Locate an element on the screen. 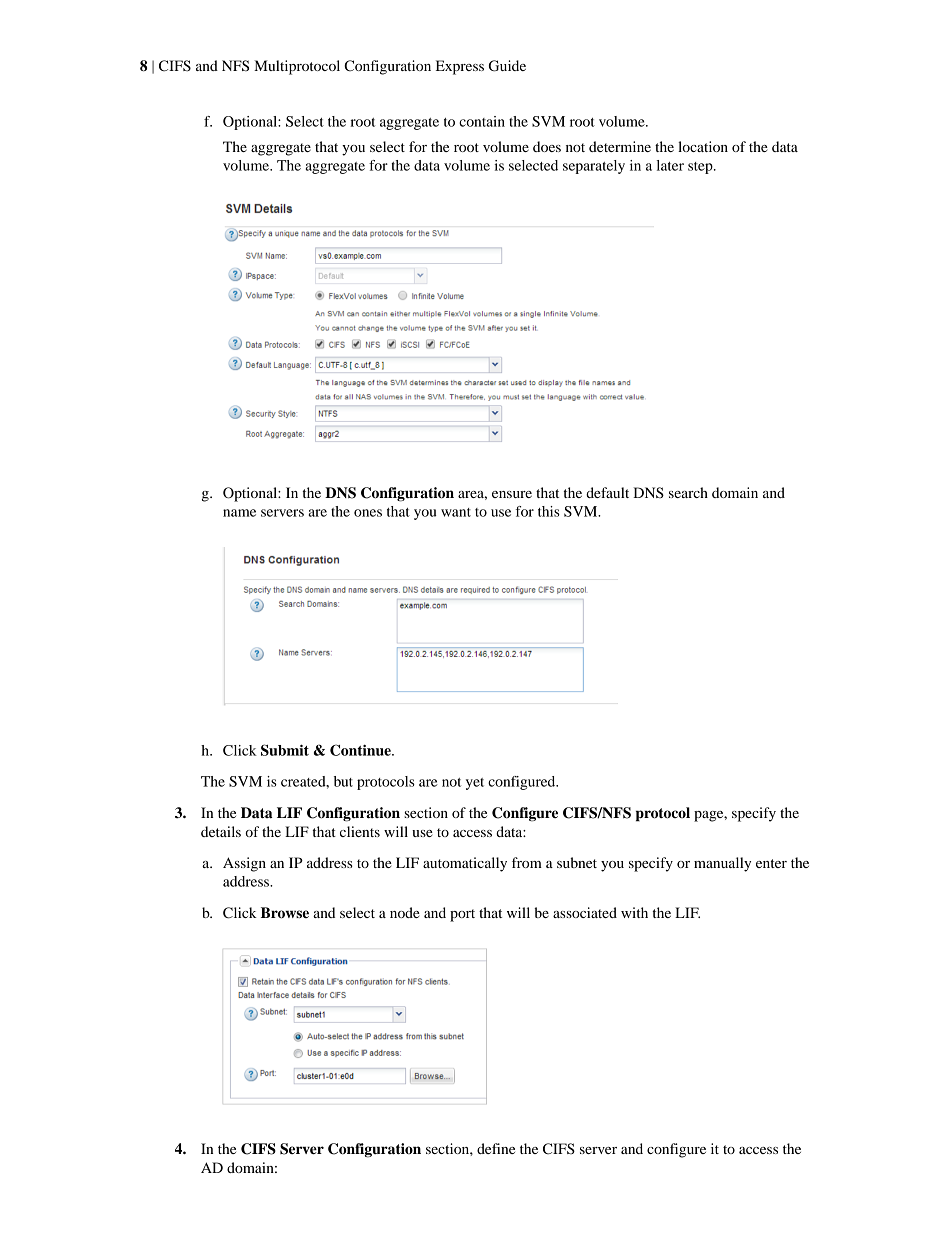  manually is located at coordinates (722, 864).
